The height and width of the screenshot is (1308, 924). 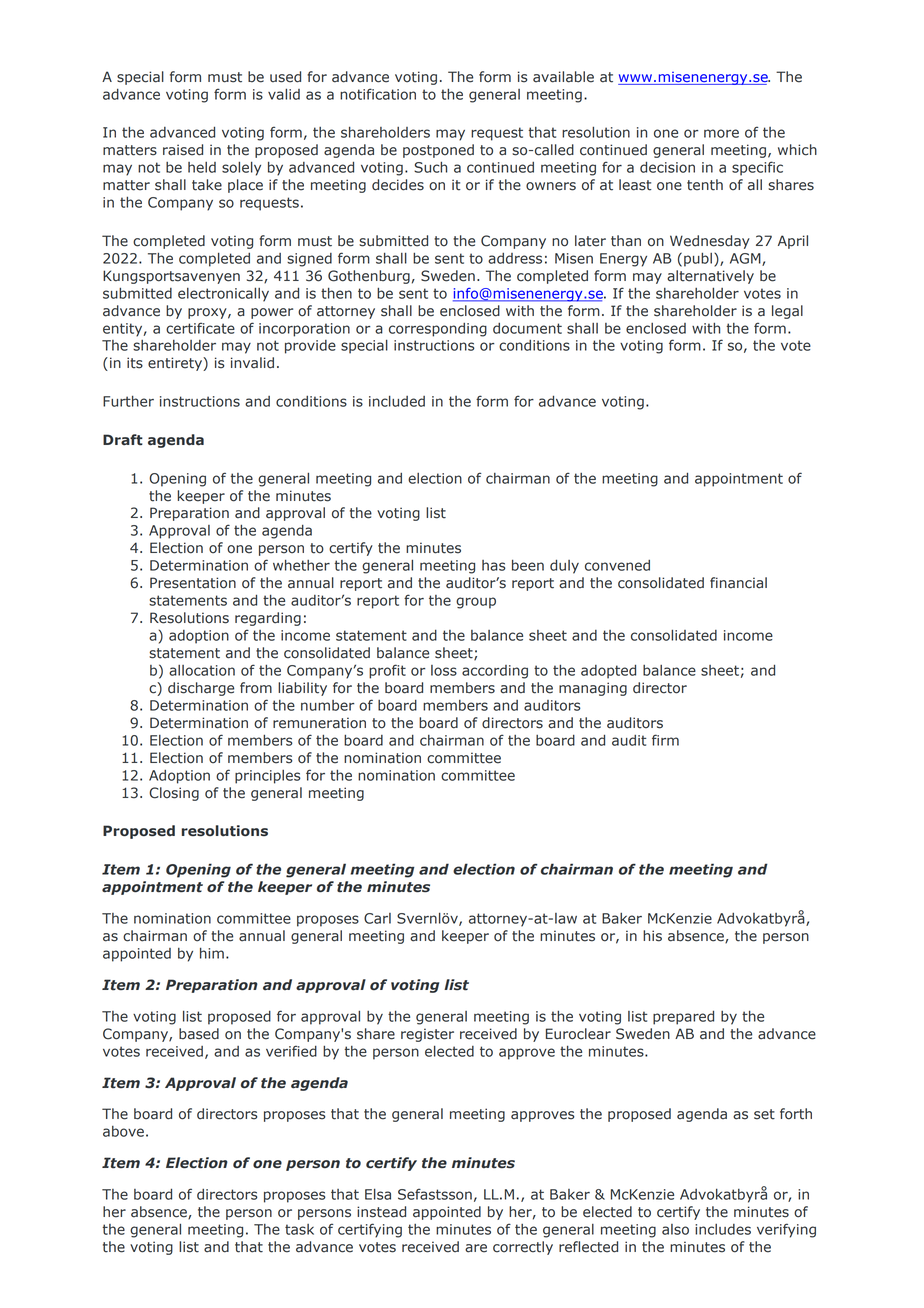 I want to click on his, so click(x=652, y=936).
